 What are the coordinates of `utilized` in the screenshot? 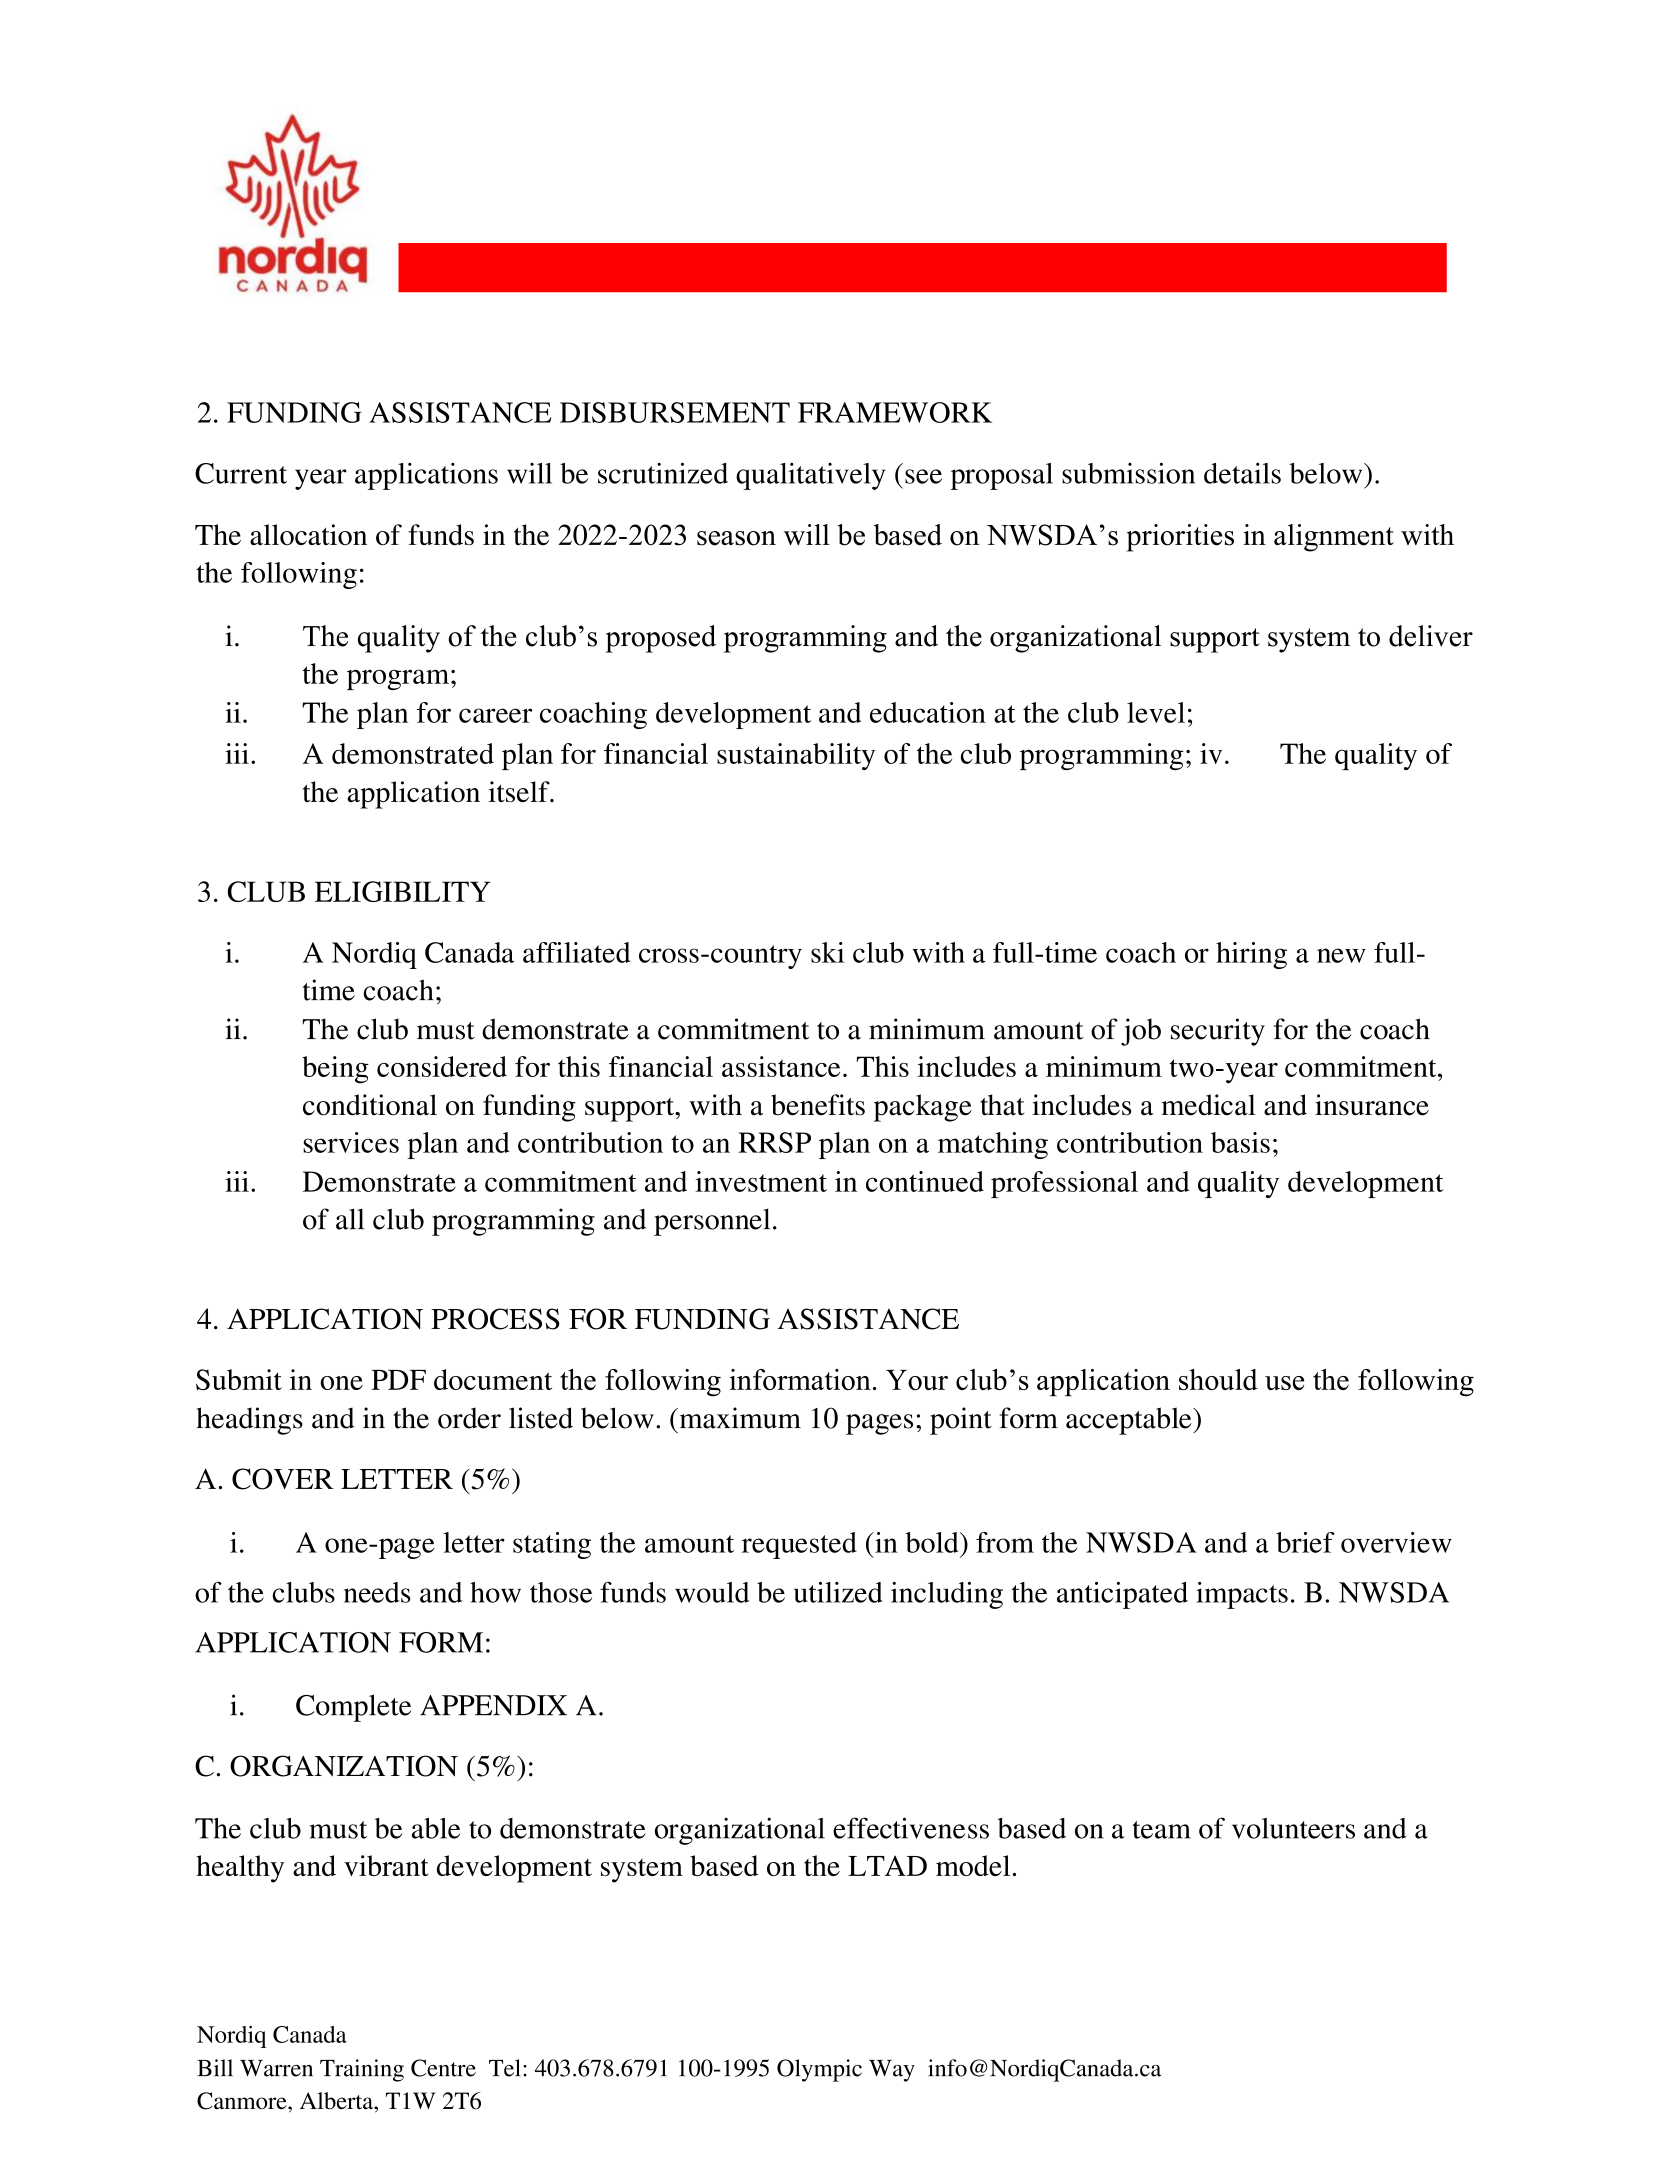 It's located at (838, 1592).
